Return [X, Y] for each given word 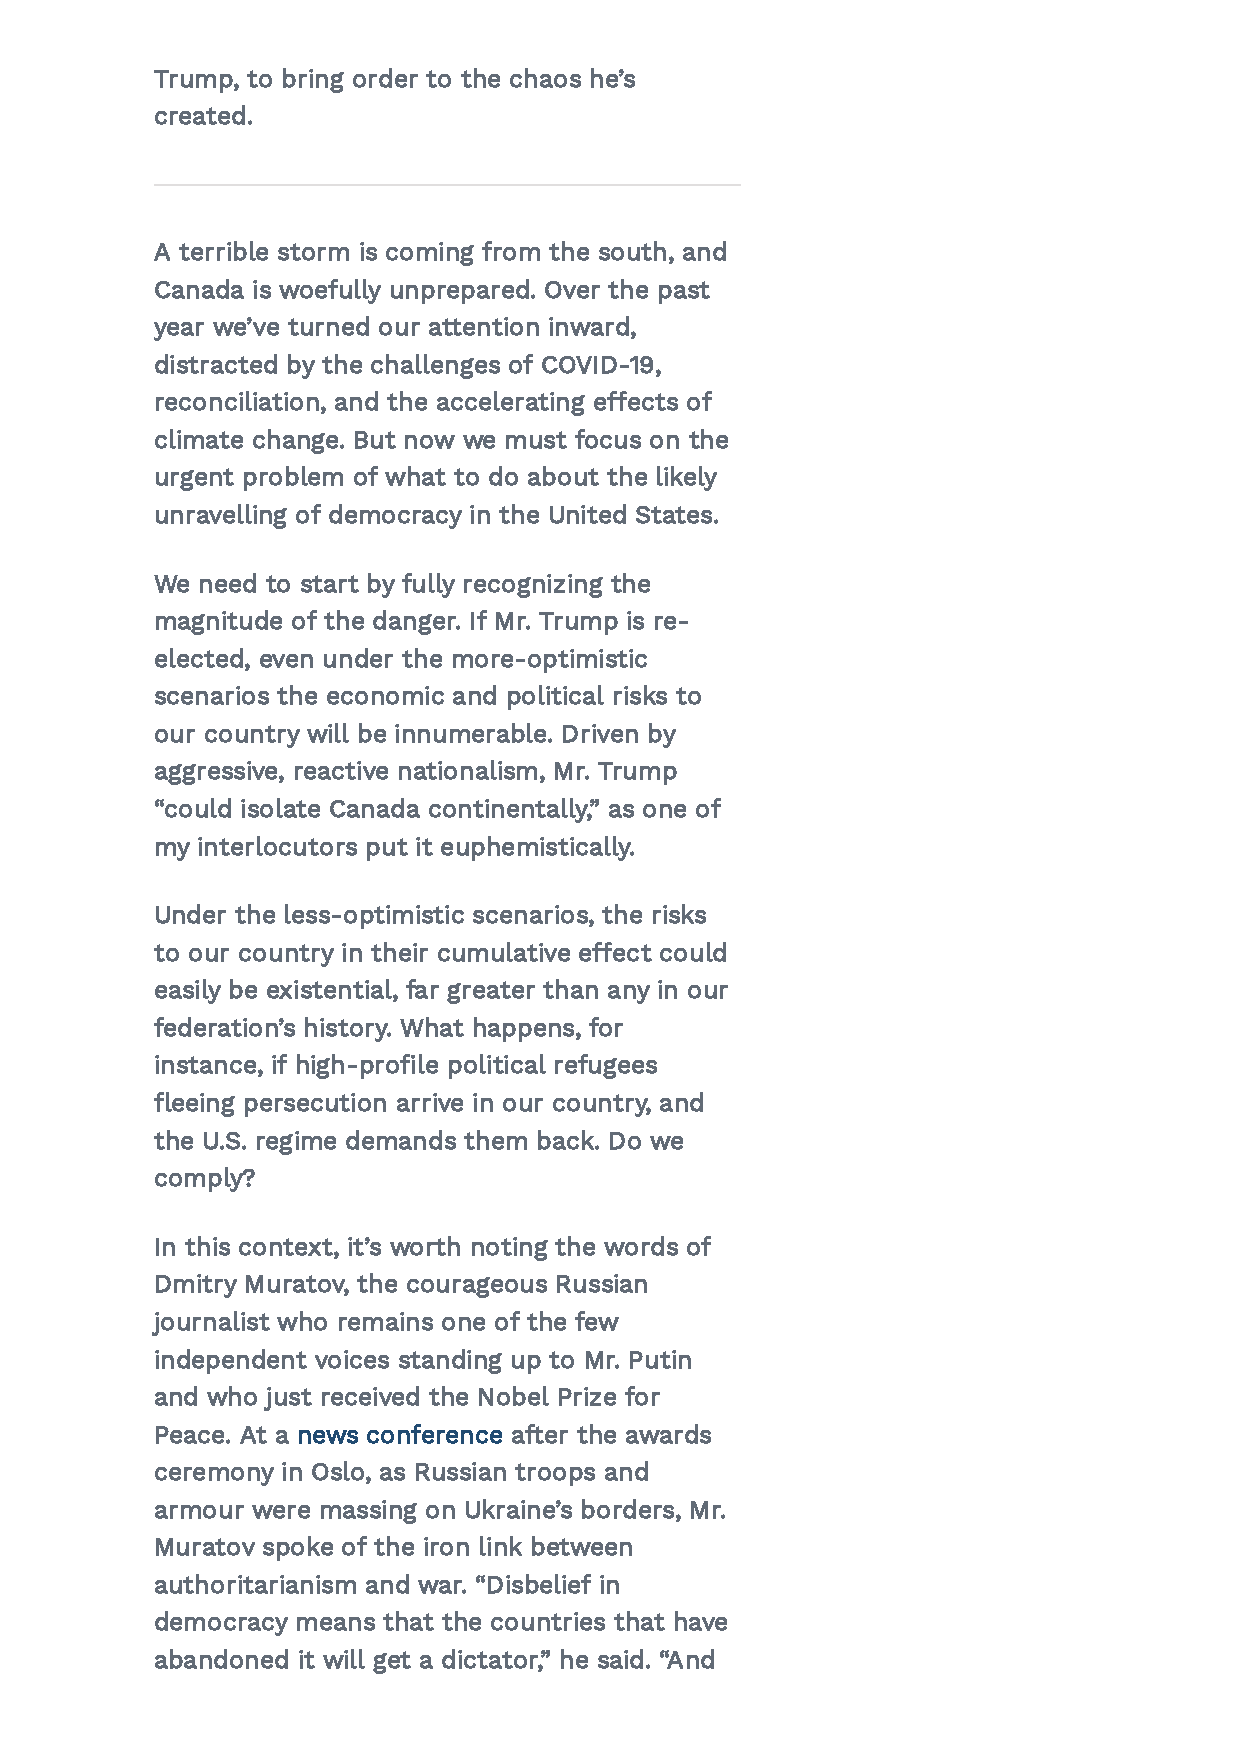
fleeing [194, 1104]
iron [446, 1546]
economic [385, 695]
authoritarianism [255, 1584]
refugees [606, 1066]
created [200, 115]
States [675, 515]
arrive [430, 1102]
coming [430, 254]
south [632, 251]
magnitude [219, 622]
